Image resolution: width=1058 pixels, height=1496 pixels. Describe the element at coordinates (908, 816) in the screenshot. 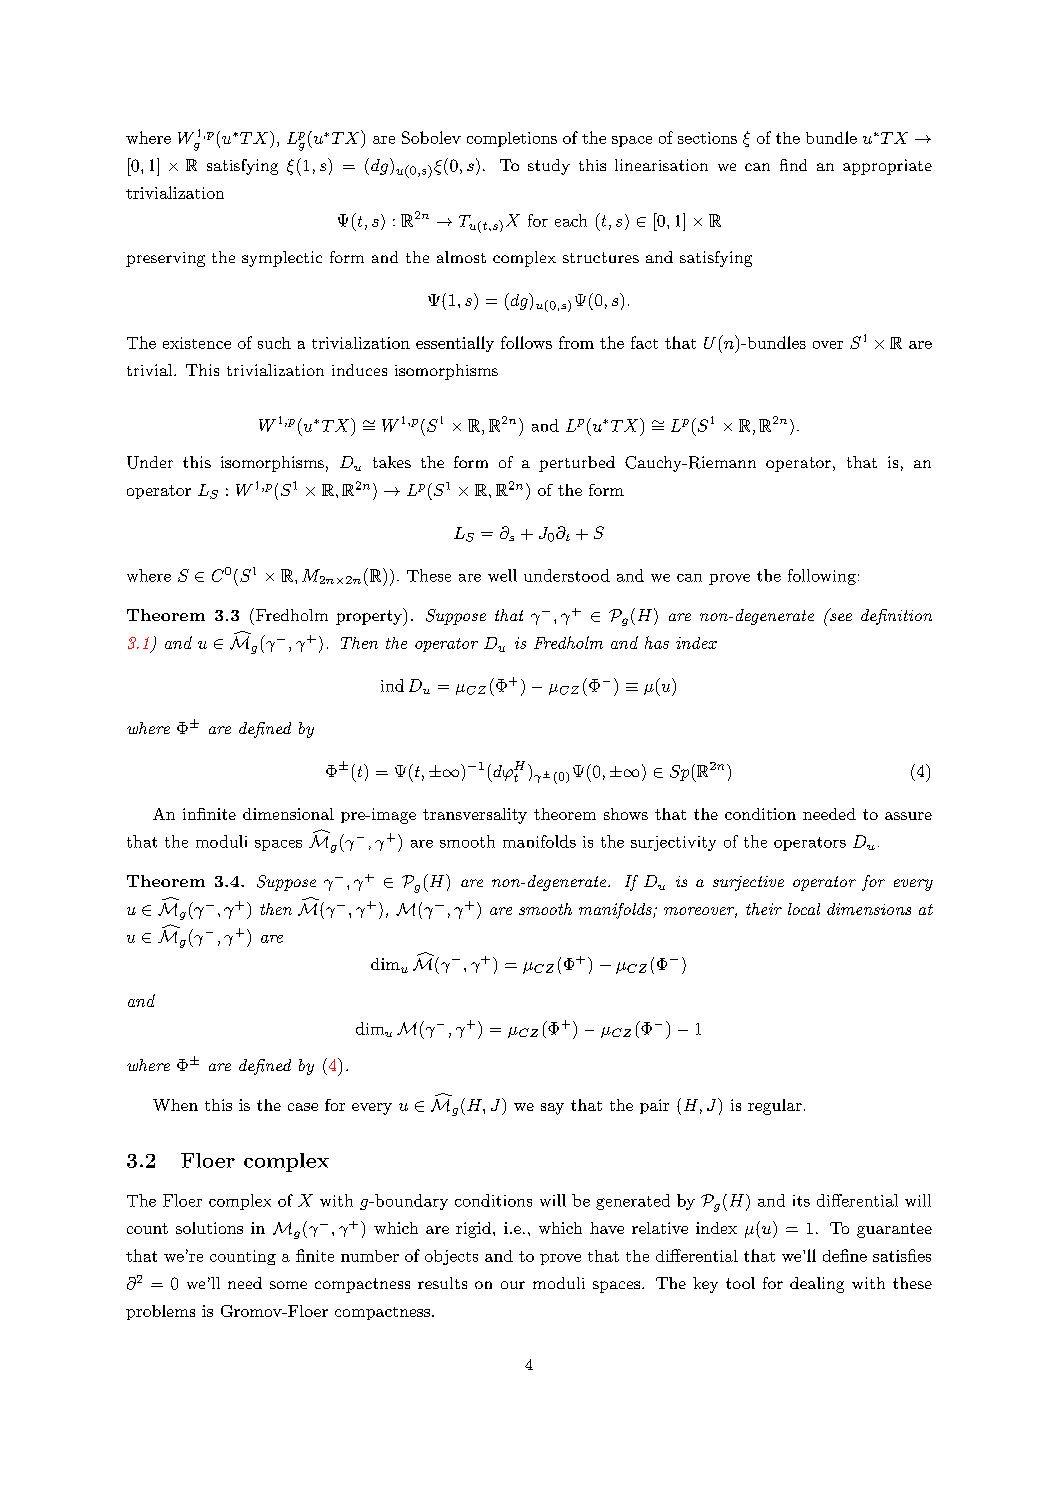

I see `assure` at that location.
